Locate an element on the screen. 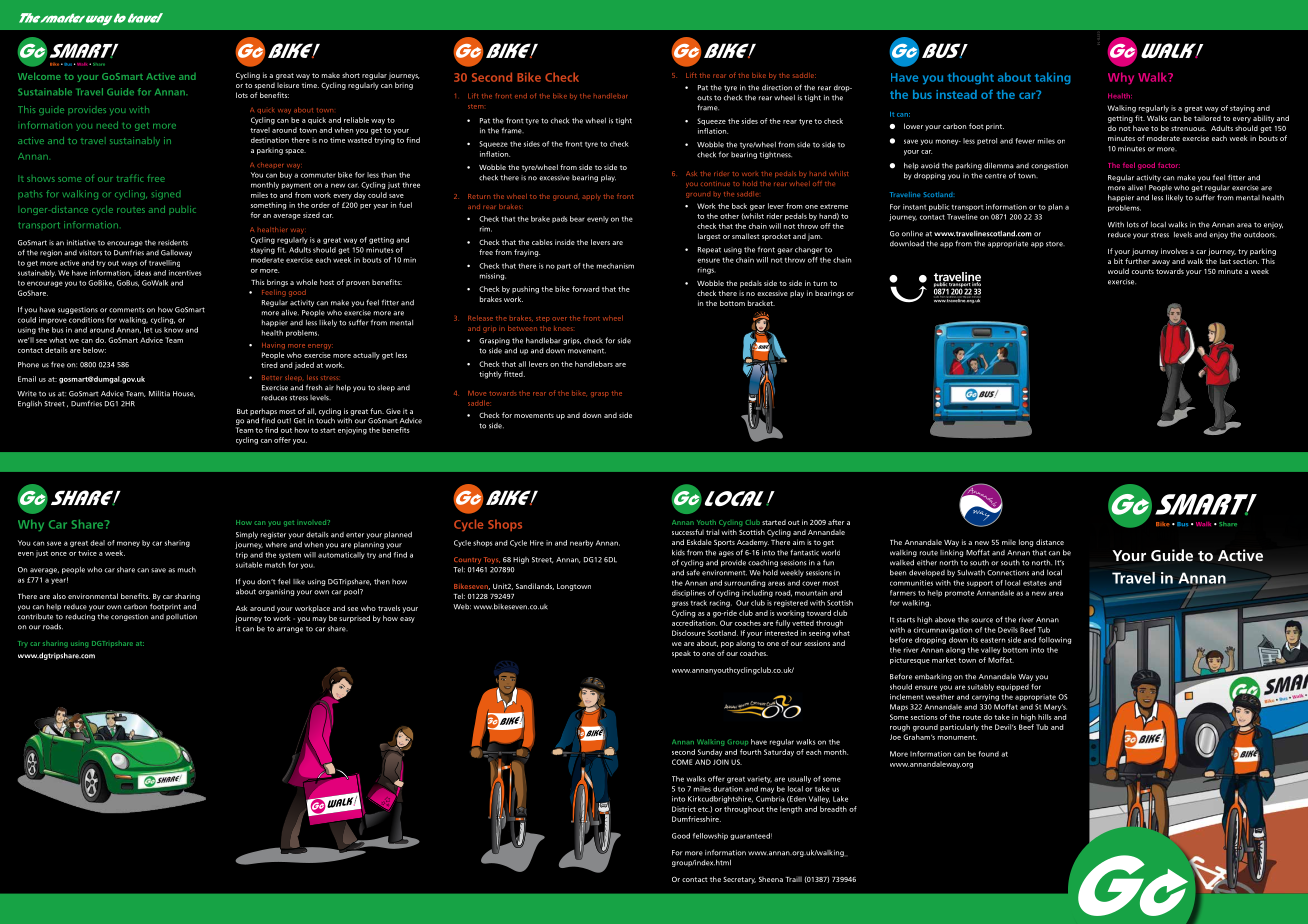  spend is located at coordinates (265, 86).
